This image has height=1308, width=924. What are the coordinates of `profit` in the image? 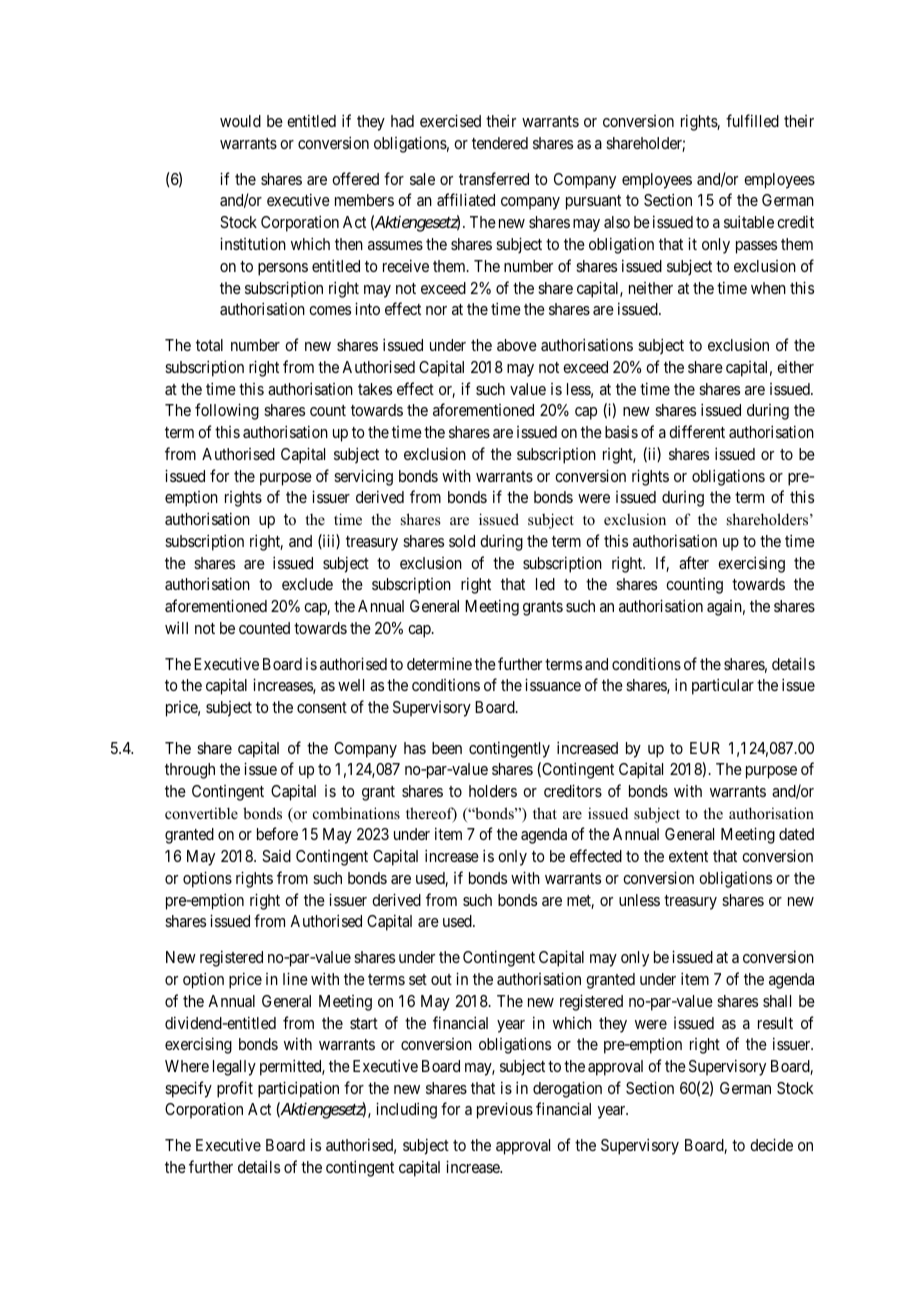 It's located at (235, 1089).
